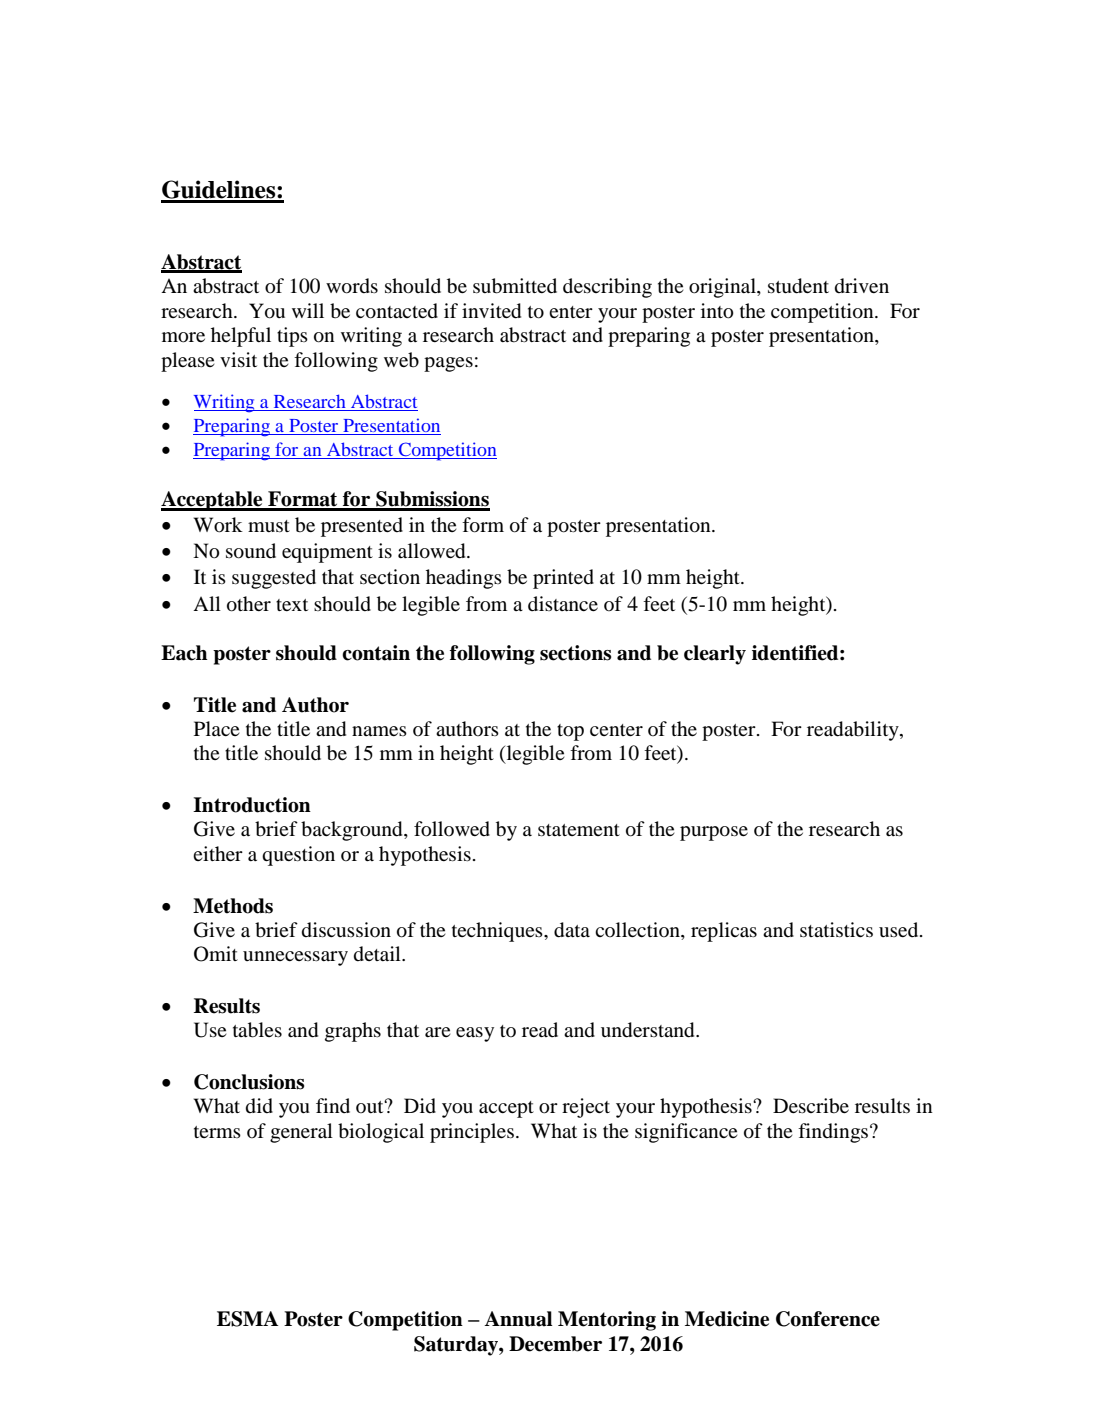  I want to click on submitted, so click(515, 286).
